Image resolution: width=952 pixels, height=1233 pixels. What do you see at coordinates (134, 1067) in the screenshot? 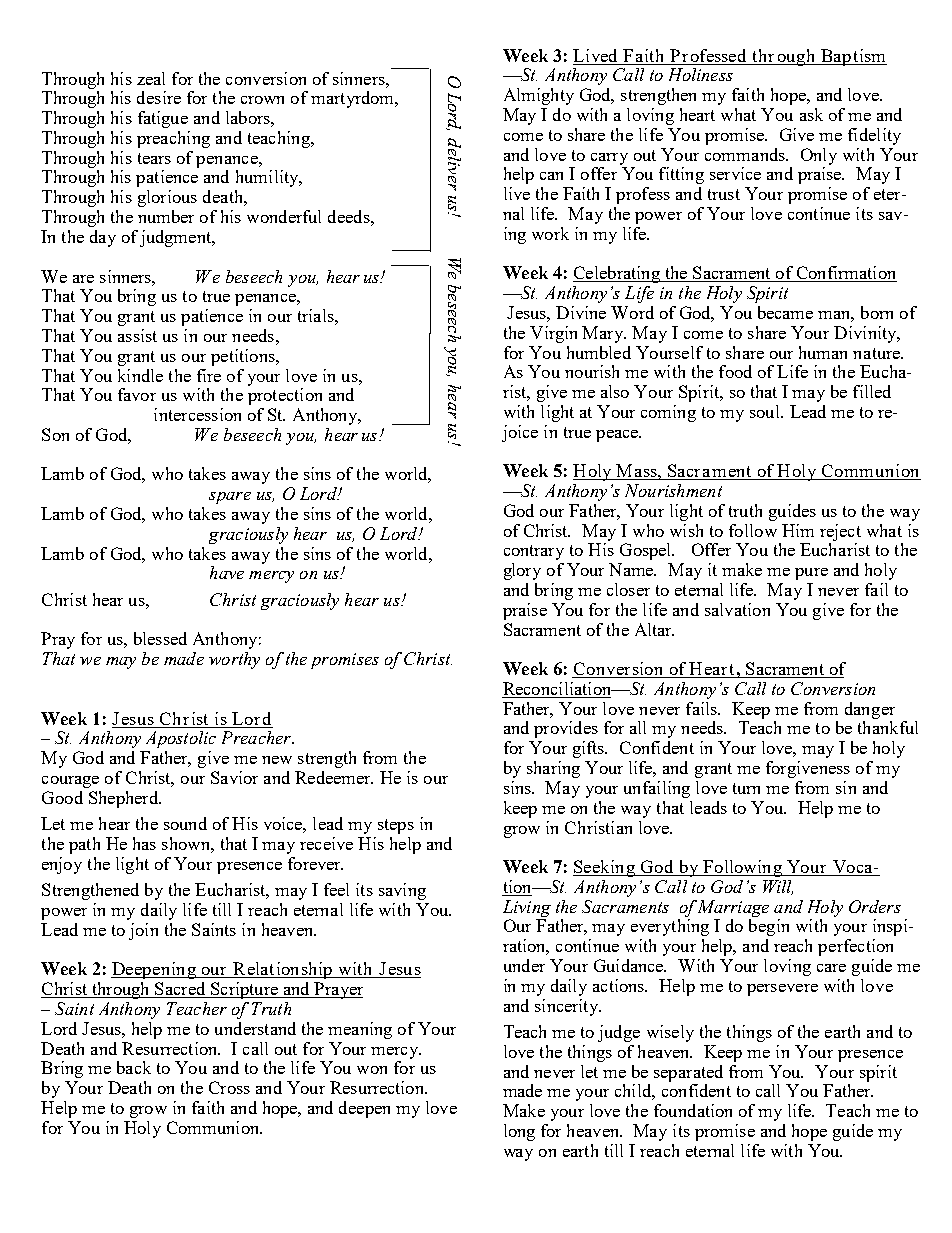
I see `back` at bounding box center [134, 1067].
